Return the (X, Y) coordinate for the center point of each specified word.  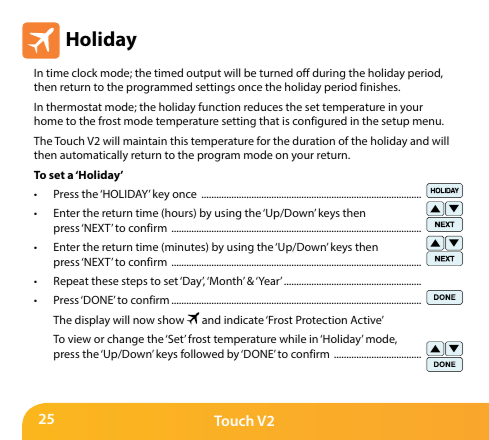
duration (313, 140)
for (263, 140)
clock (84, 72)
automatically (94, 156)
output (203, 74)
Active (367, 320)
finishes (380, 86)
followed (202, 353)
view (79, 339)
